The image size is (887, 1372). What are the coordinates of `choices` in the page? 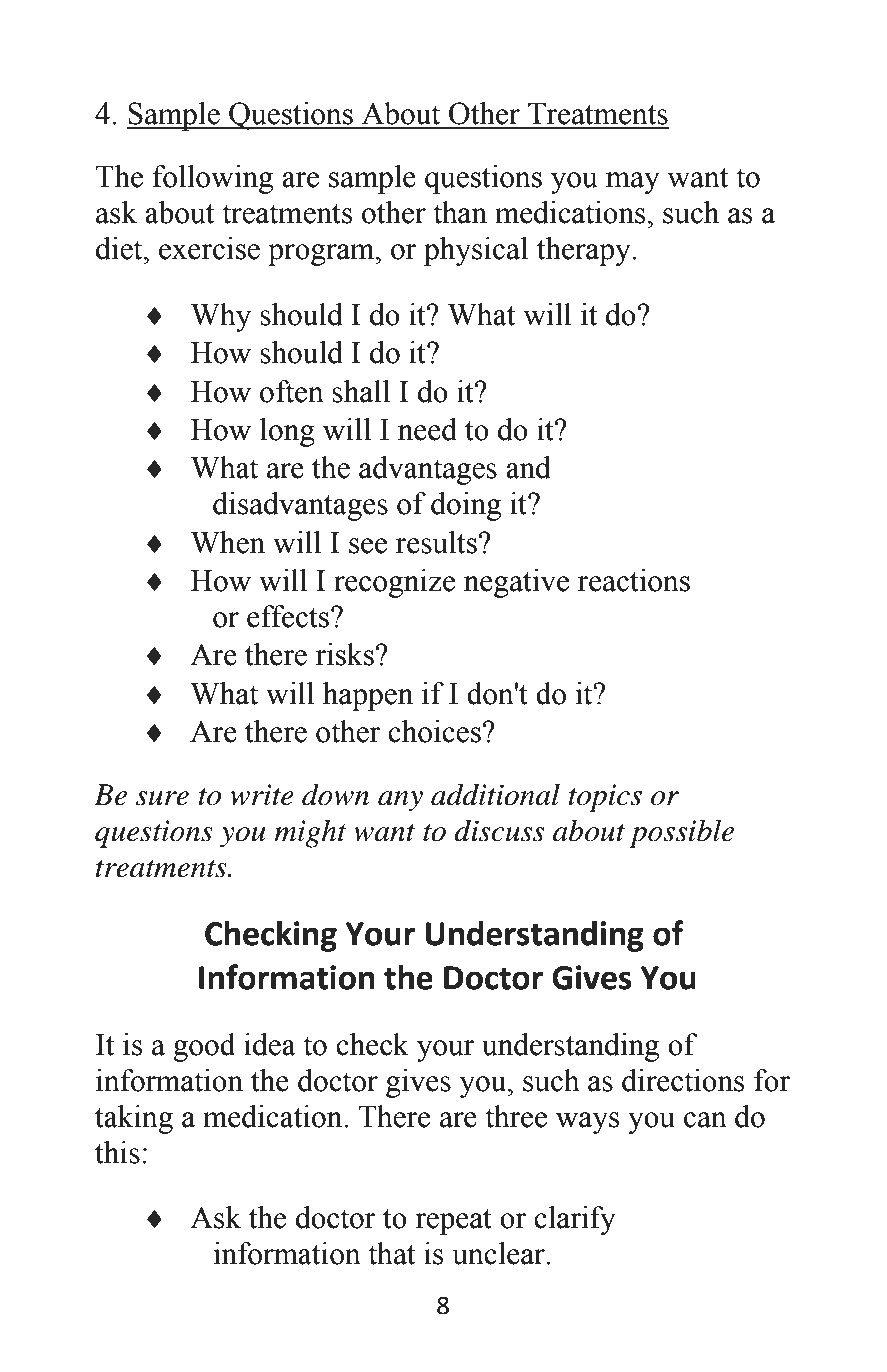 It's located at (434, 731).
